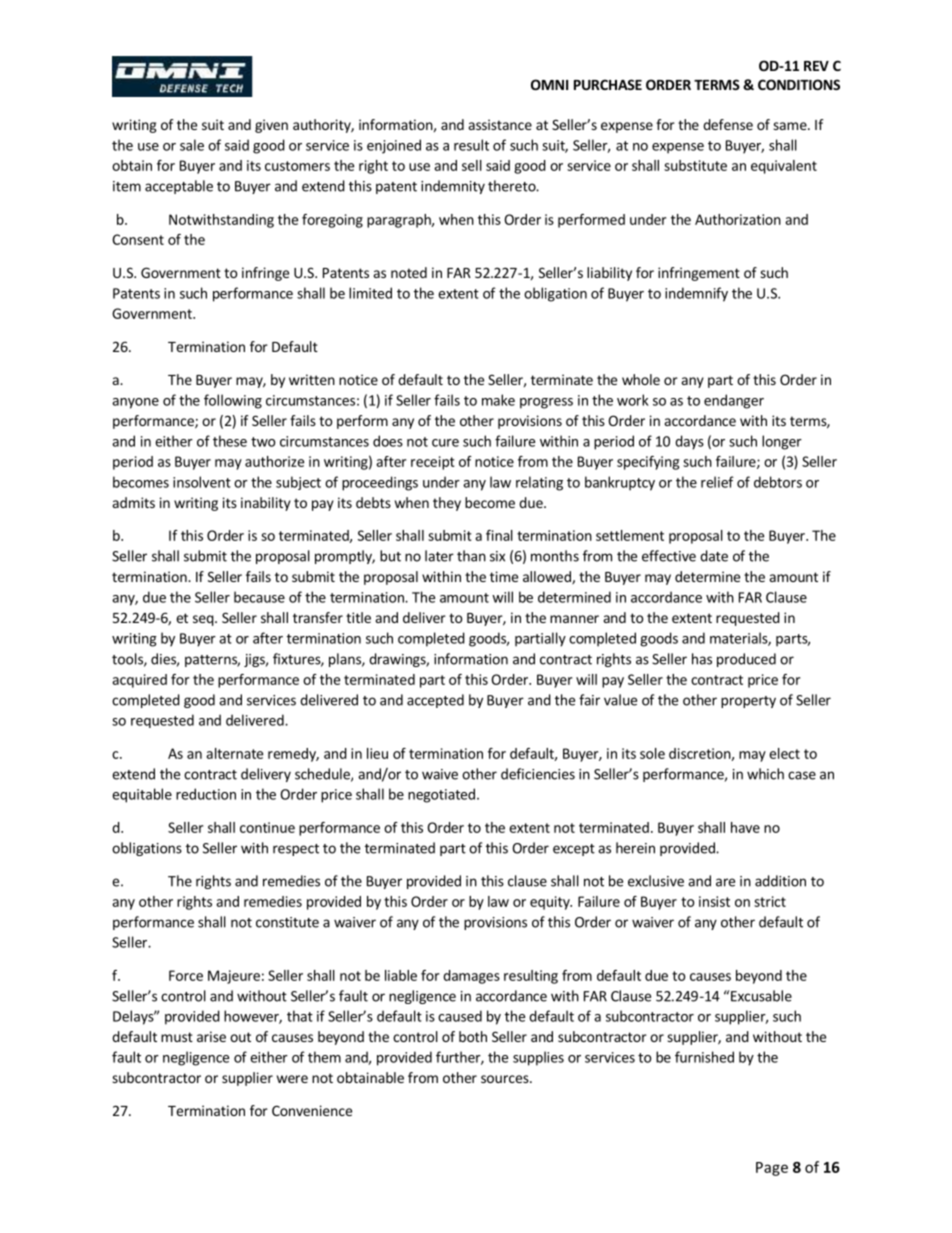 This document has height=1233, width=952. Describe the element at coordinates (728, 124) in the document. I see `defense` at that location.
